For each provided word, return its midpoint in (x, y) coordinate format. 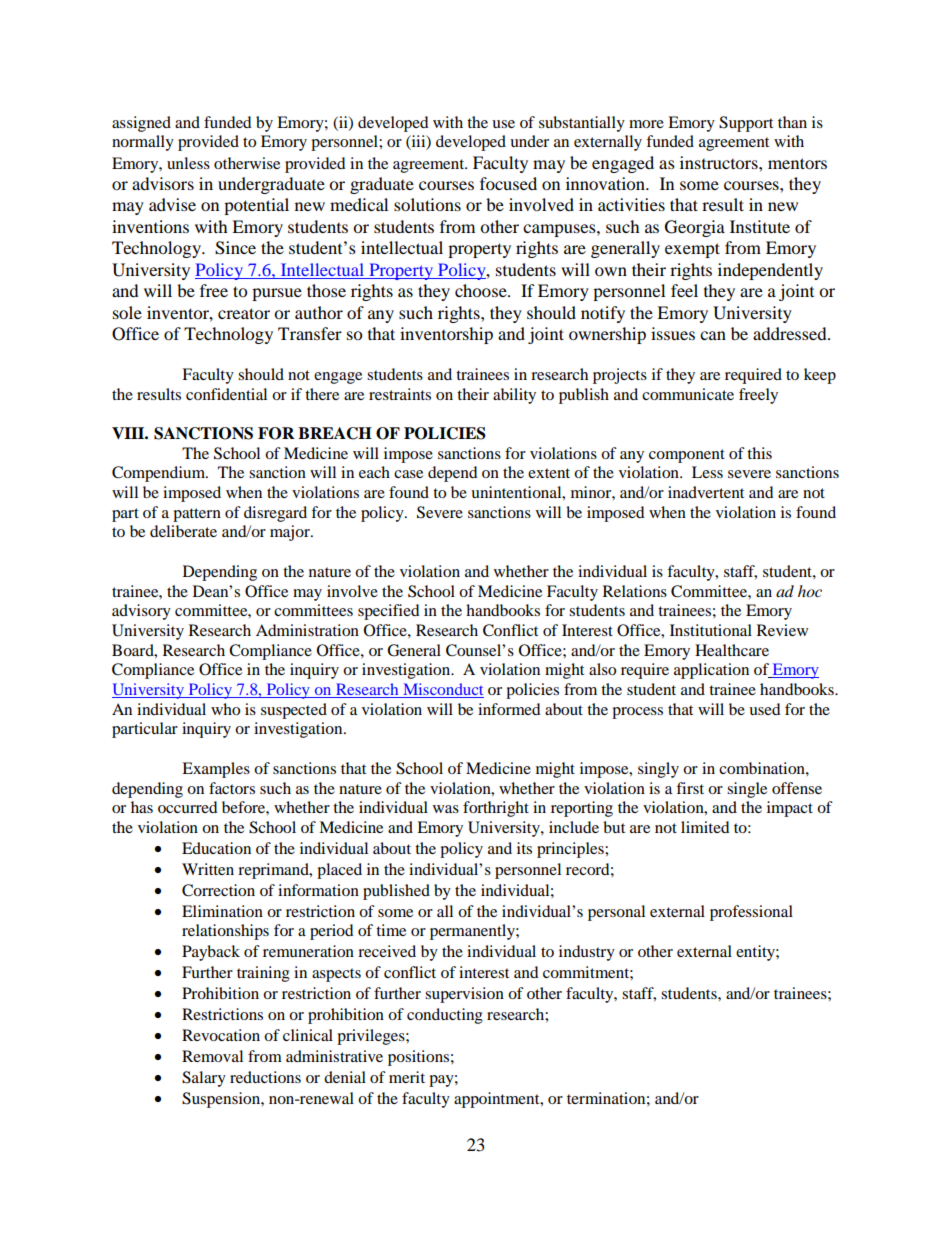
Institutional (711, 630)
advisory (141, 612)
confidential (226, 394)
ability (514, 396)
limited (705, 827)
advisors (163, 183)
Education (216, 848)
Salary (204, 1079)
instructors (720, 162)
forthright (496, 809)
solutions (427, 204)
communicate (688, 394)
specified (389, 612)
